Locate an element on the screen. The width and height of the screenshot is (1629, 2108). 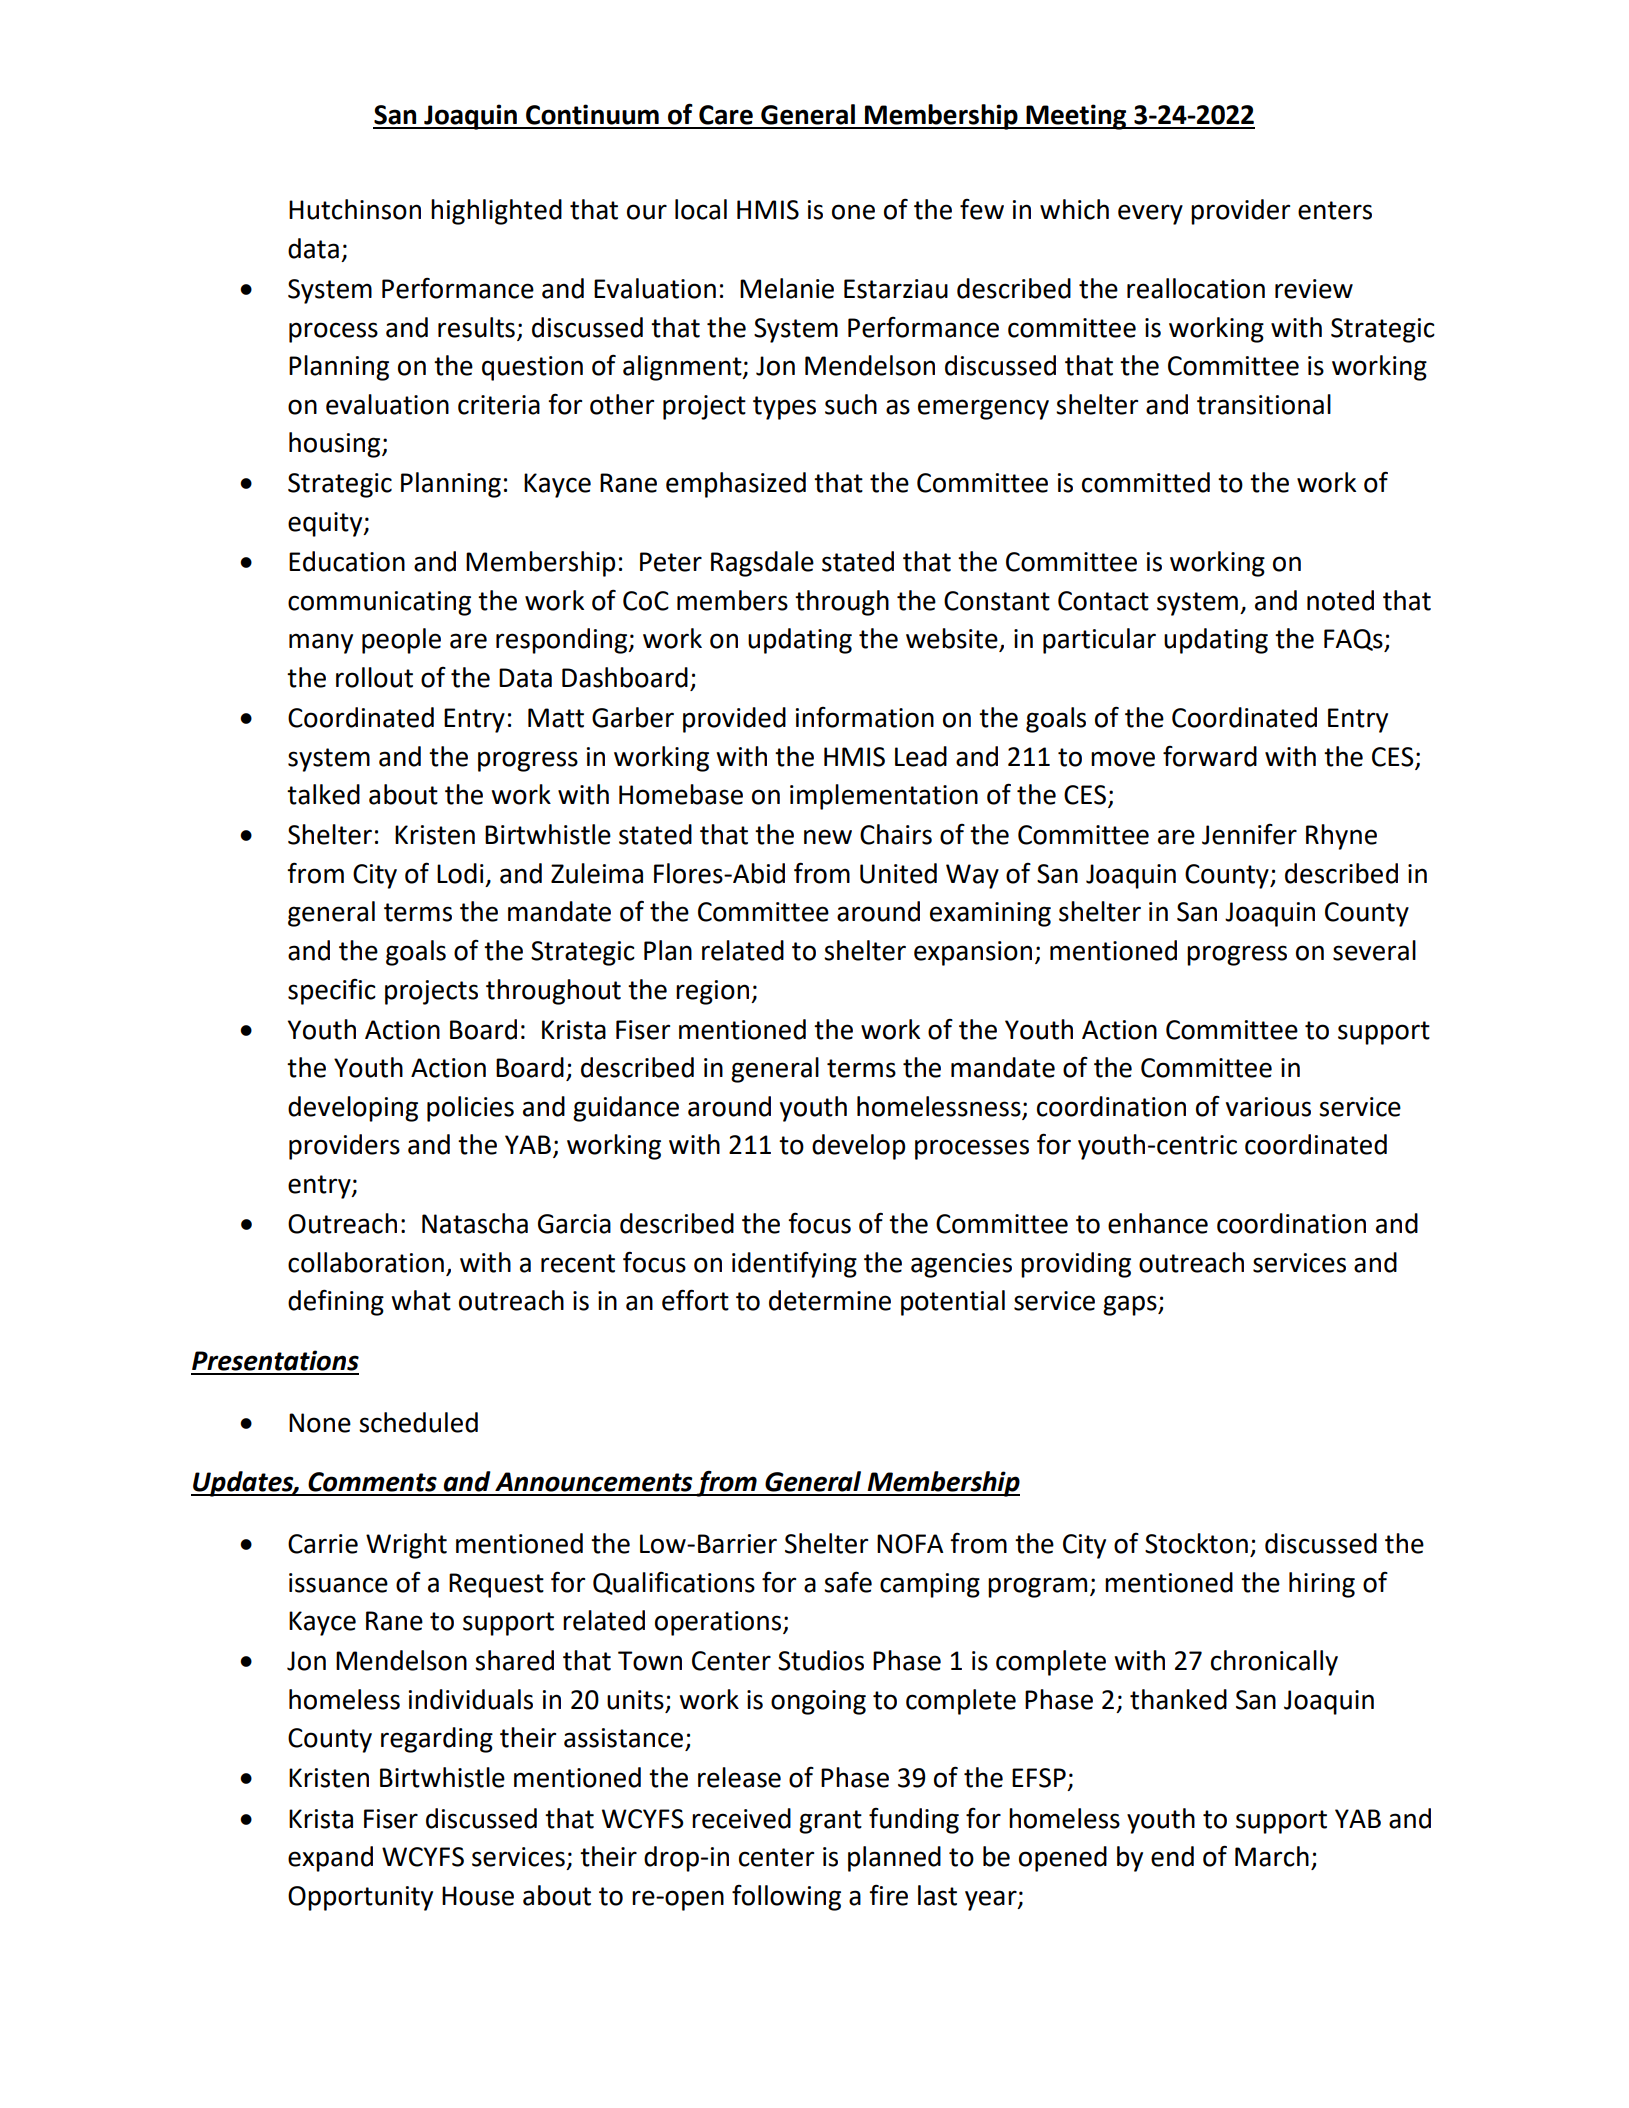
enters is located at coordinates (1335, 210).
